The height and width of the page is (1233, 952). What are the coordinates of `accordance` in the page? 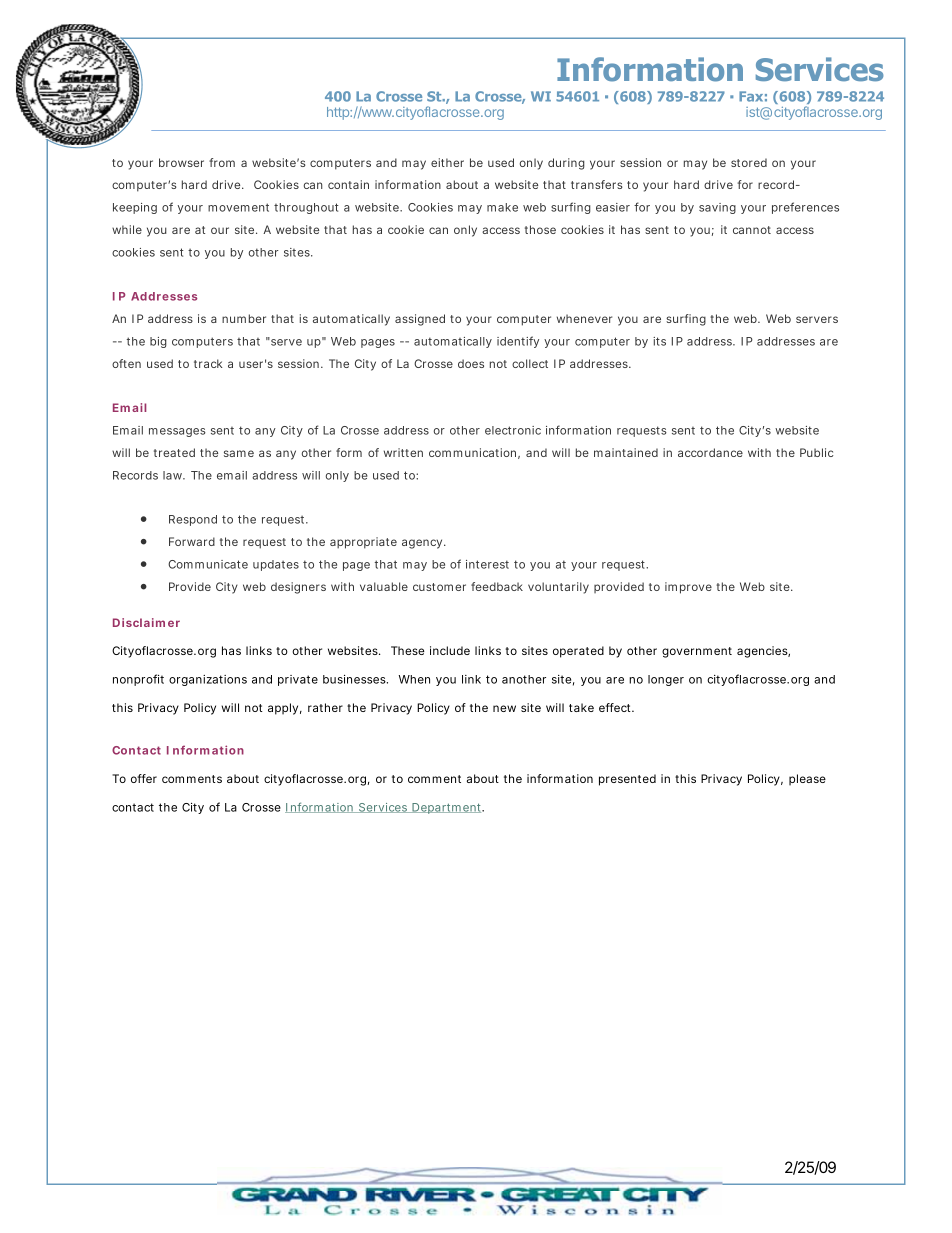 It's located at (710, 452).
